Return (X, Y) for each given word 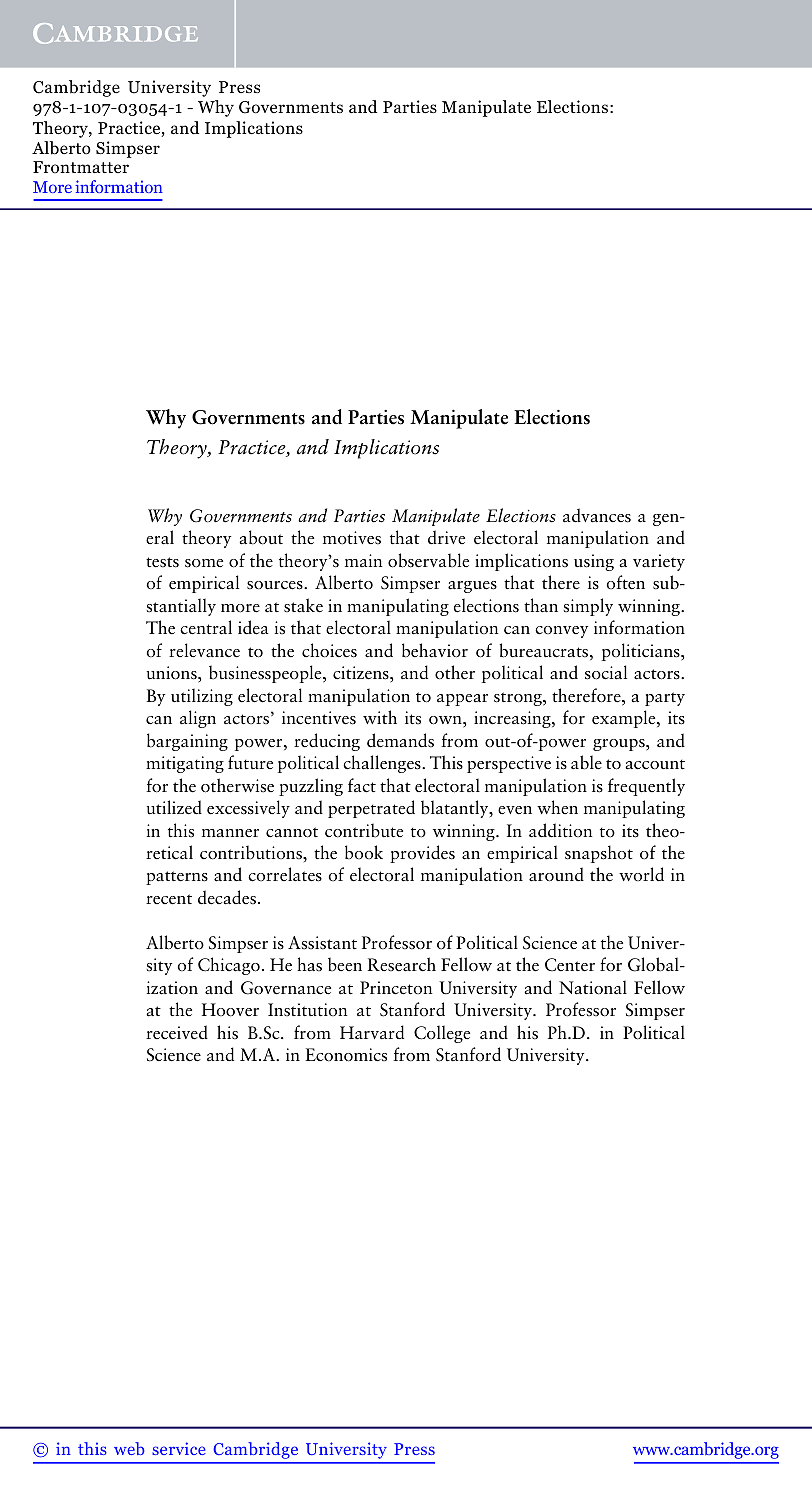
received (177, 1032)
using (594, 562)
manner (230, 833)
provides (422, 854)
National (593, 987)
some (204, 563)
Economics (346, 1055)
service (179, 1448)
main (363, 560)
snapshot (599, 854)
